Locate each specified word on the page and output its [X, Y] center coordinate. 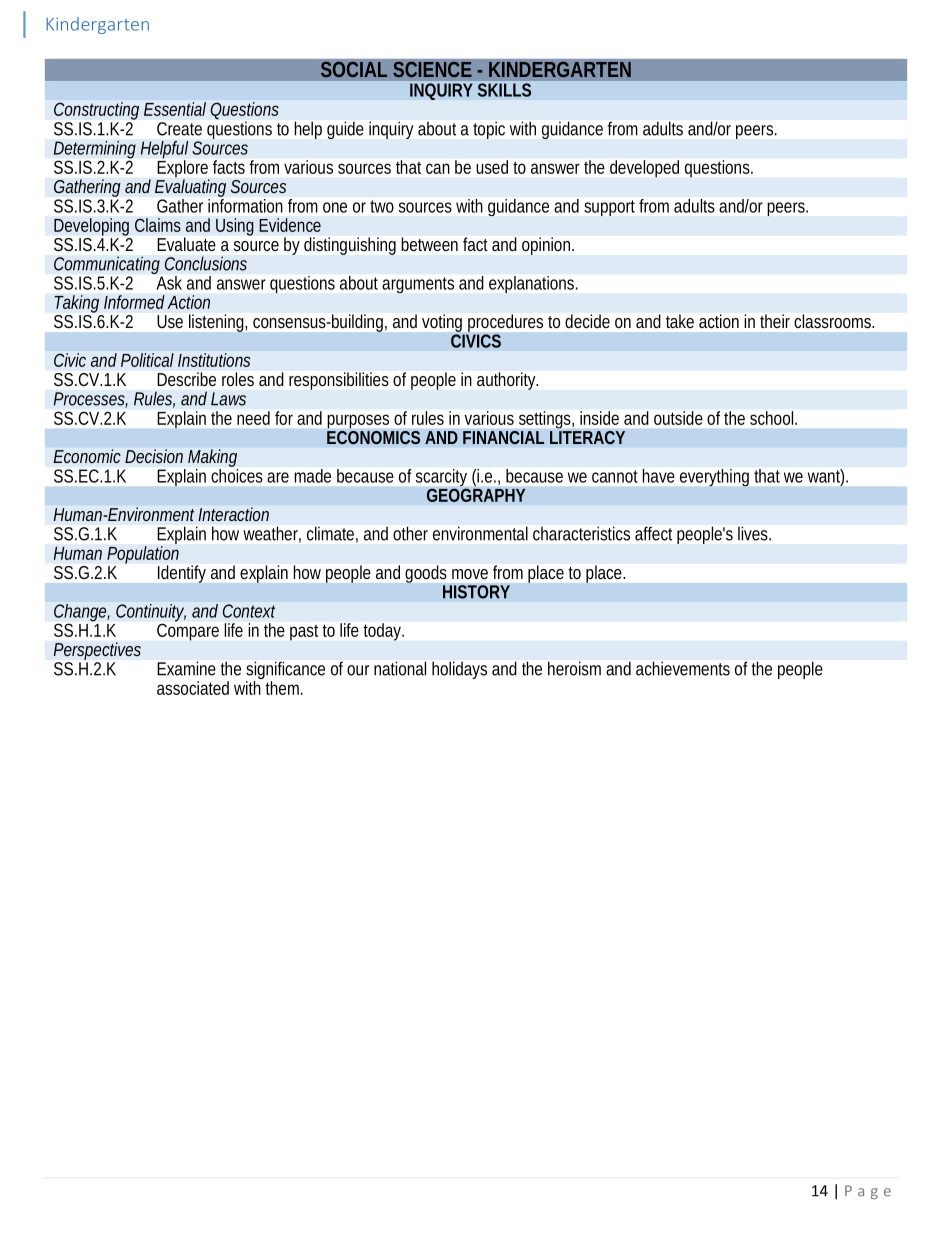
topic [489, 130]
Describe [187, 379]
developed [644, 169]
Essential [175, 109]
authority [507, 381]
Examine [186, 668]
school [773, 418]
